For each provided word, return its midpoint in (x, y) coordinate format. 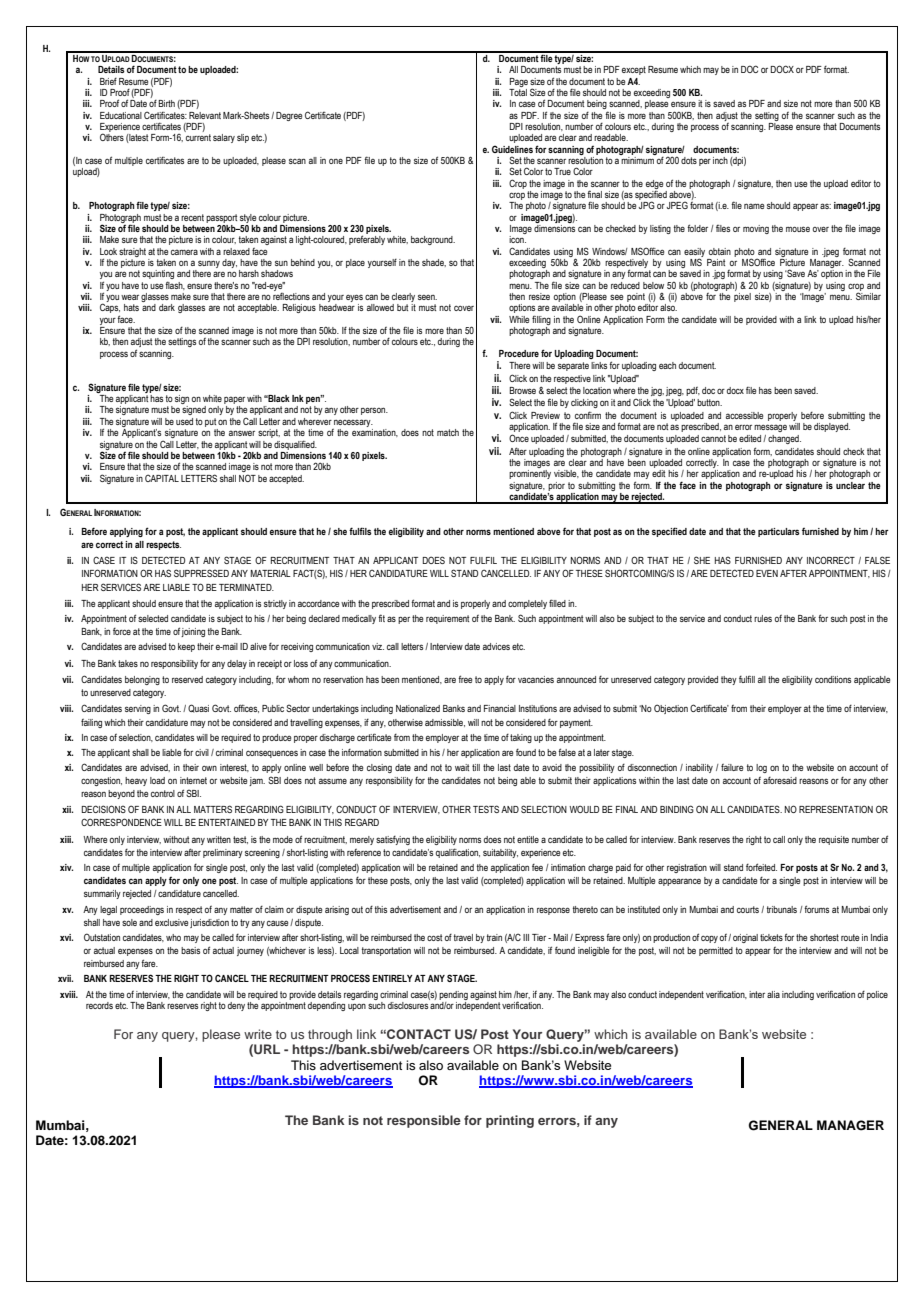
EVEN (767, 573)
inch (720, 160)
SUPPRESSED (201, 573)
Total (518, 91)
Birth (166, 103)
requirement (447, 619)
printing (510, 1121)
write (258, 1034)
